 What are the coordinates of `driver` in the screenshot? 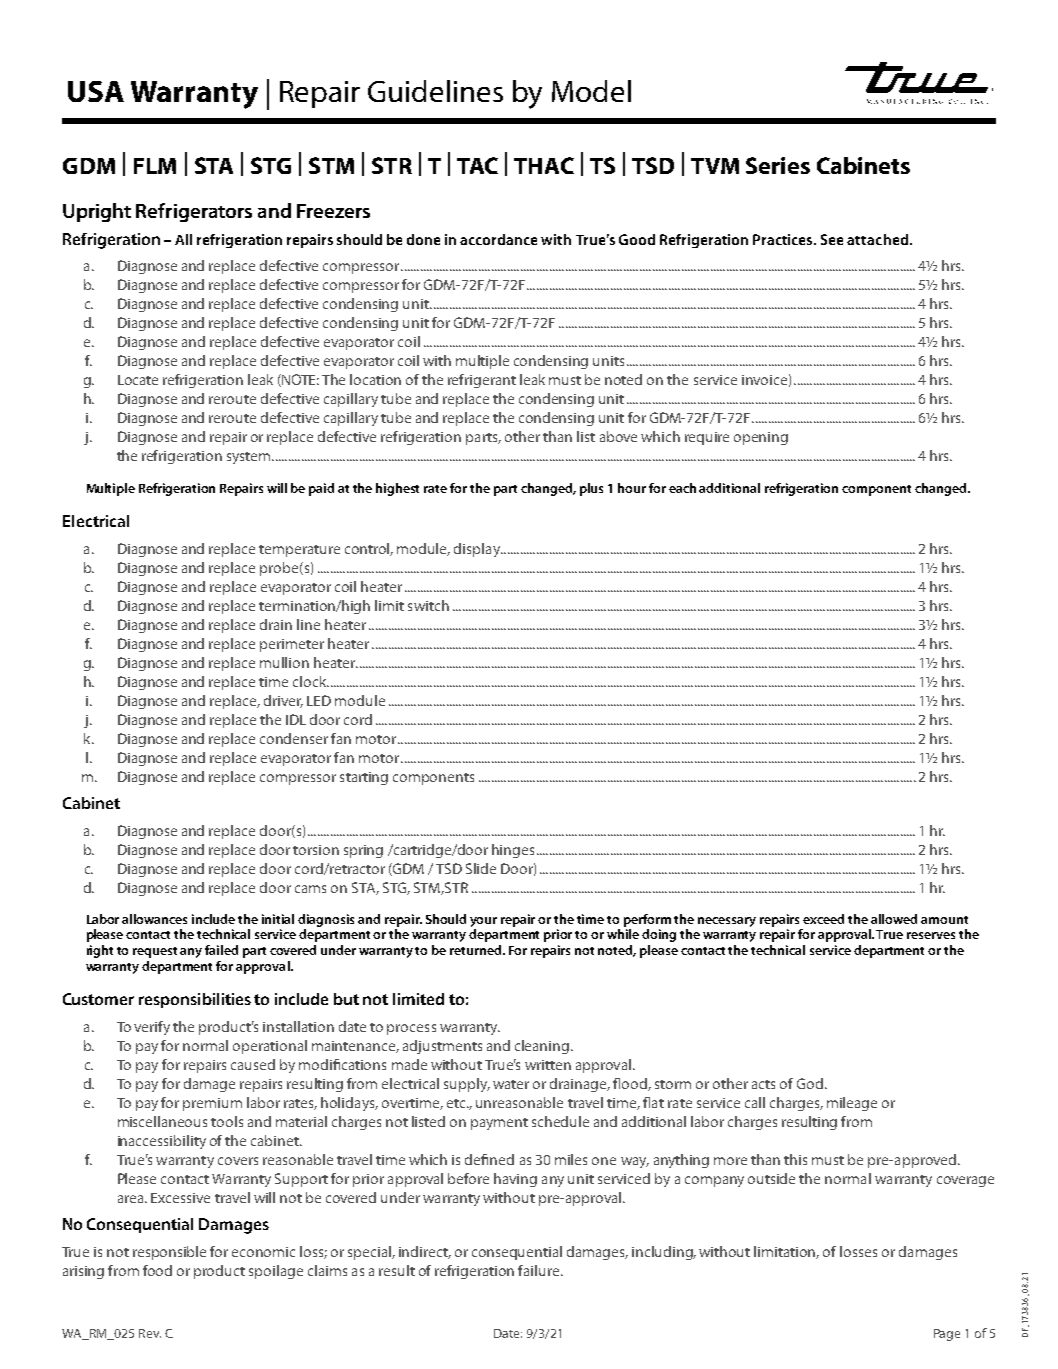 It's located at (283, 701).
